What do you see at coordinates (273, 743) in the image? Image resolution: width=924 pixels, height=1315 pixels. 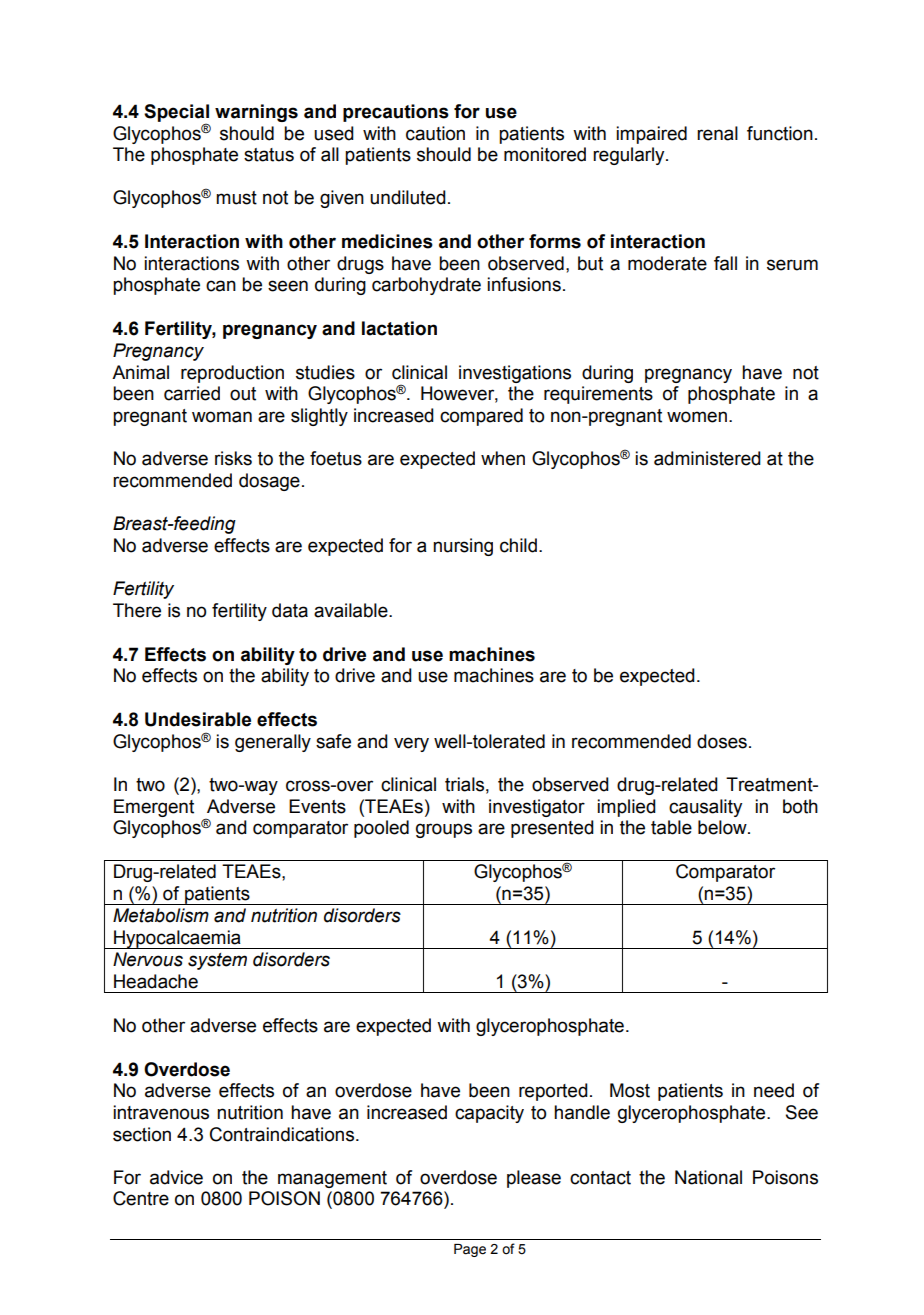 I see `generally` at bounding box center [273, 743].
